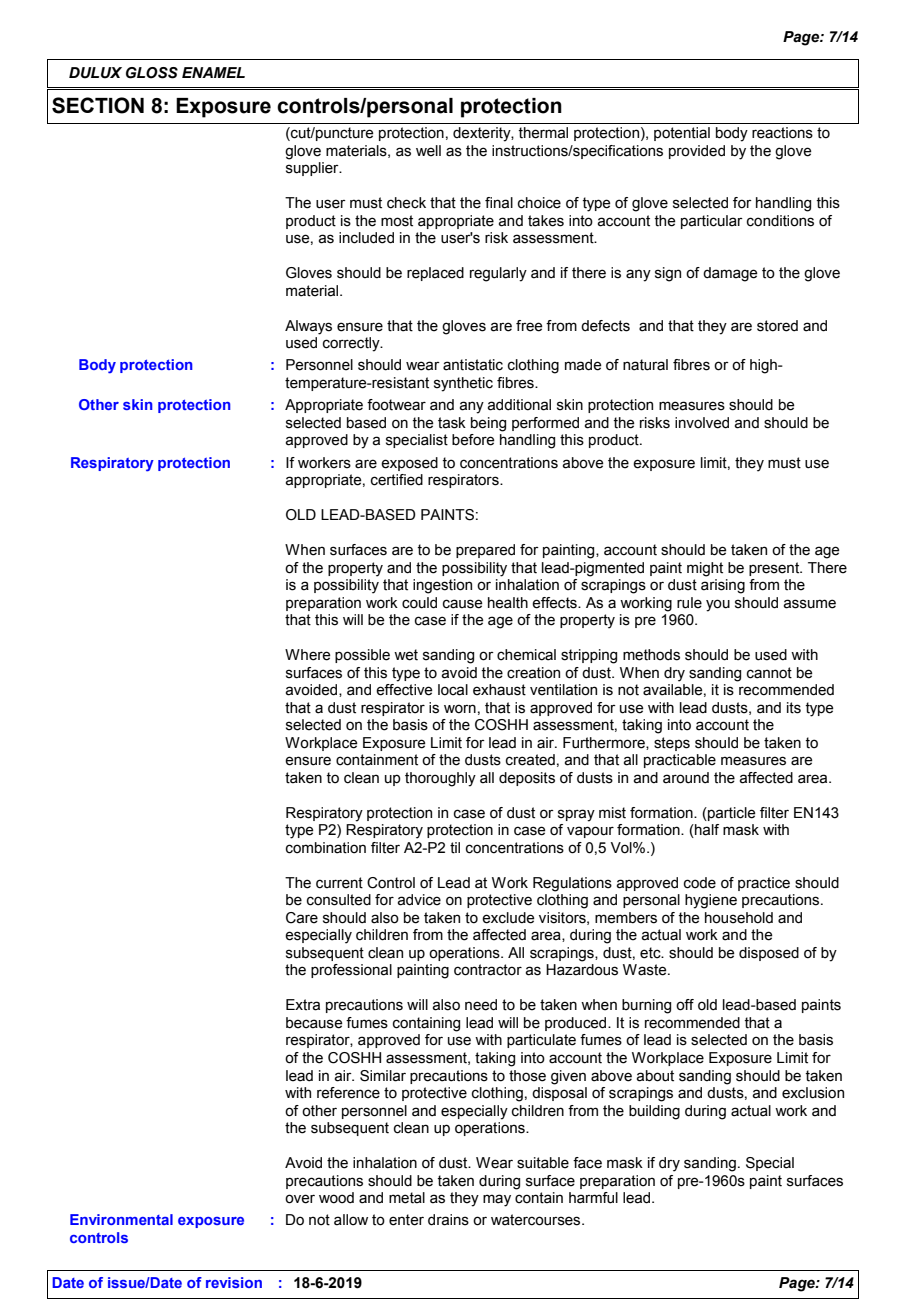 The height and width of the image is (1308, 924). What do you see at coordinates (697, 152) in the image?
I see `provided` at bounding box center [697, 152].
